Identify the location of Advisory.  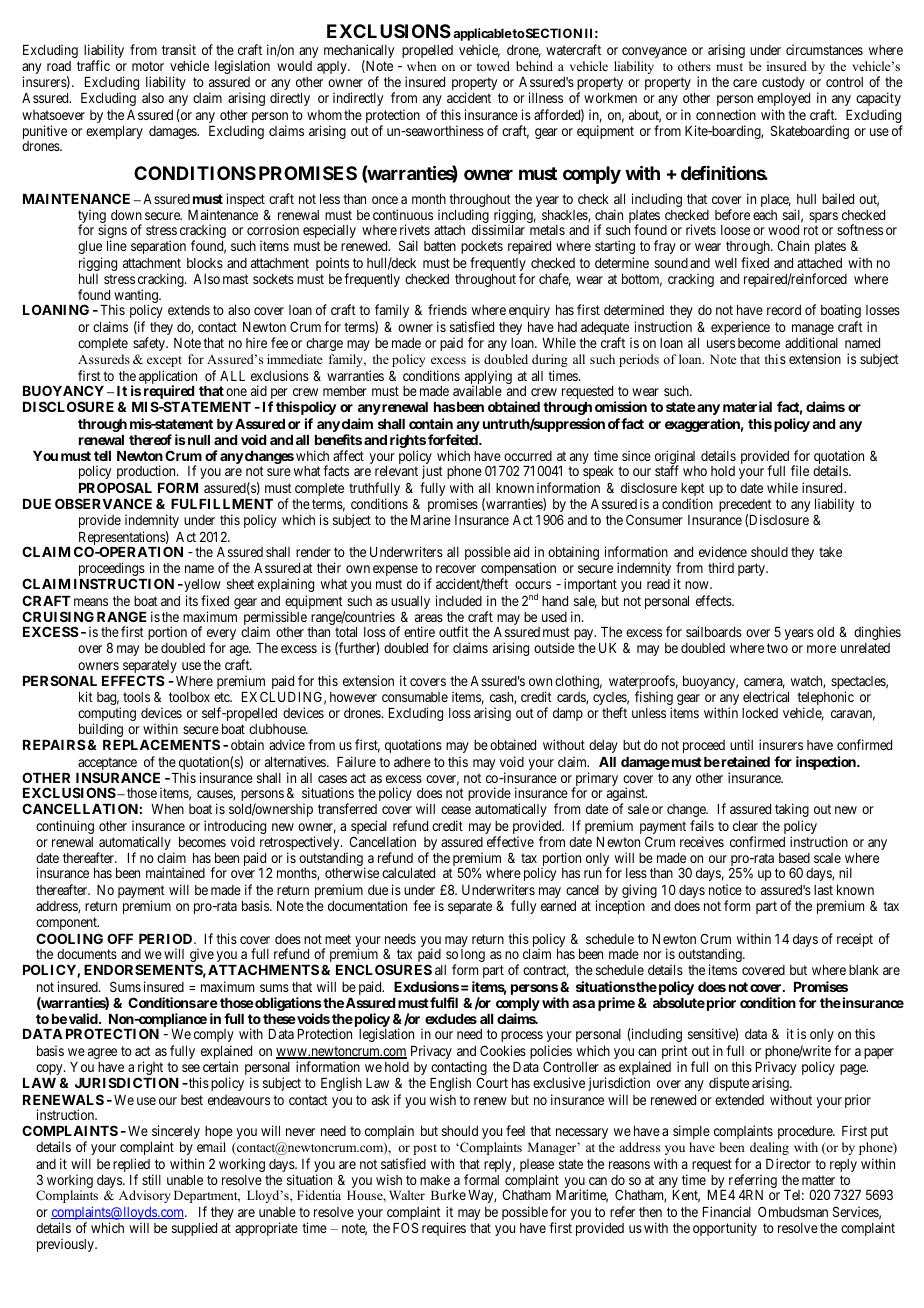
(145, 1196).
